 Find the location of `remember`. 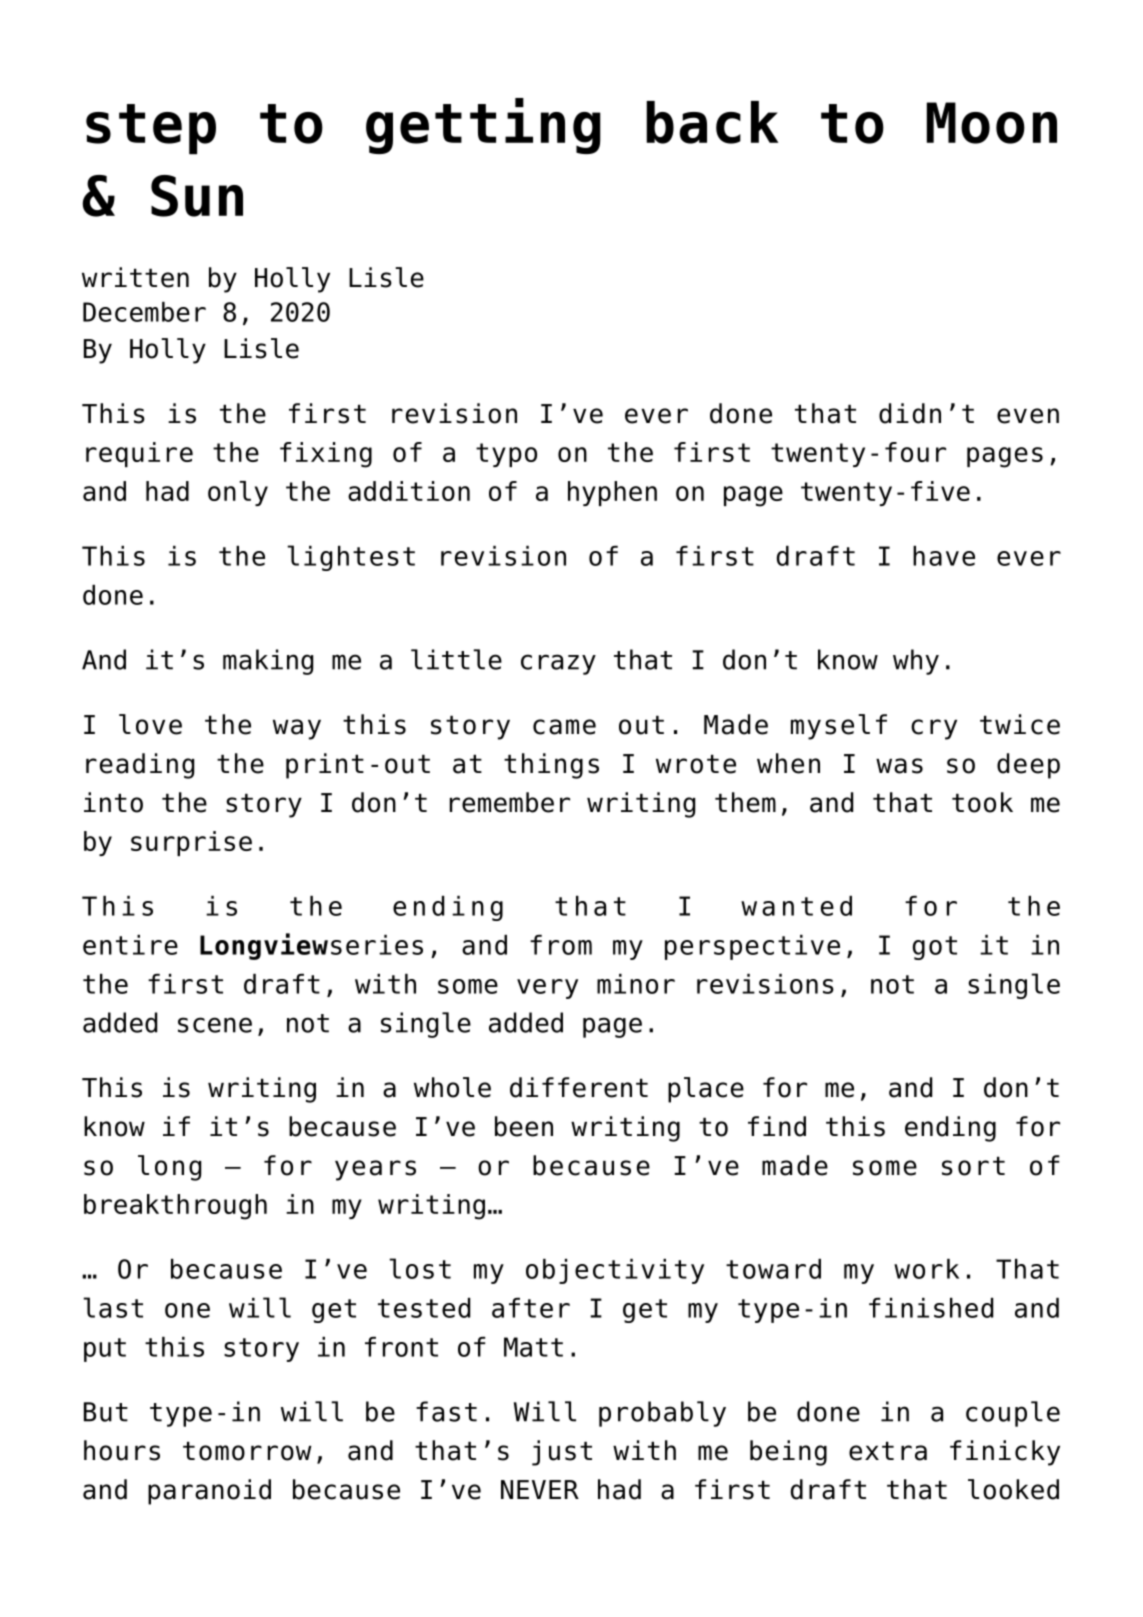

remember is located at coordinates (510, 802).
